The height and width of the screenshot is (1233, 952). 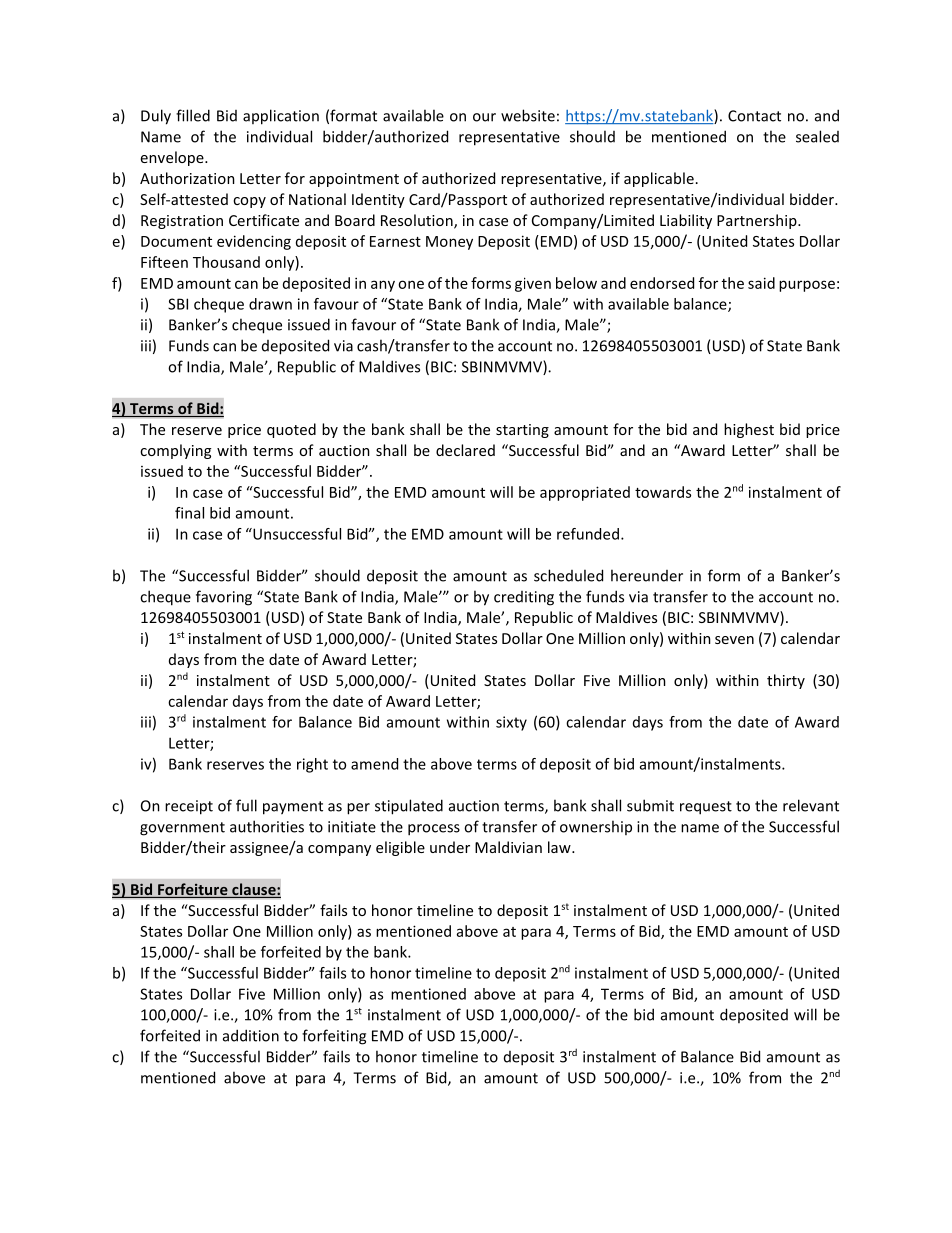 I want to click on process, so click(x=434, y=830).
